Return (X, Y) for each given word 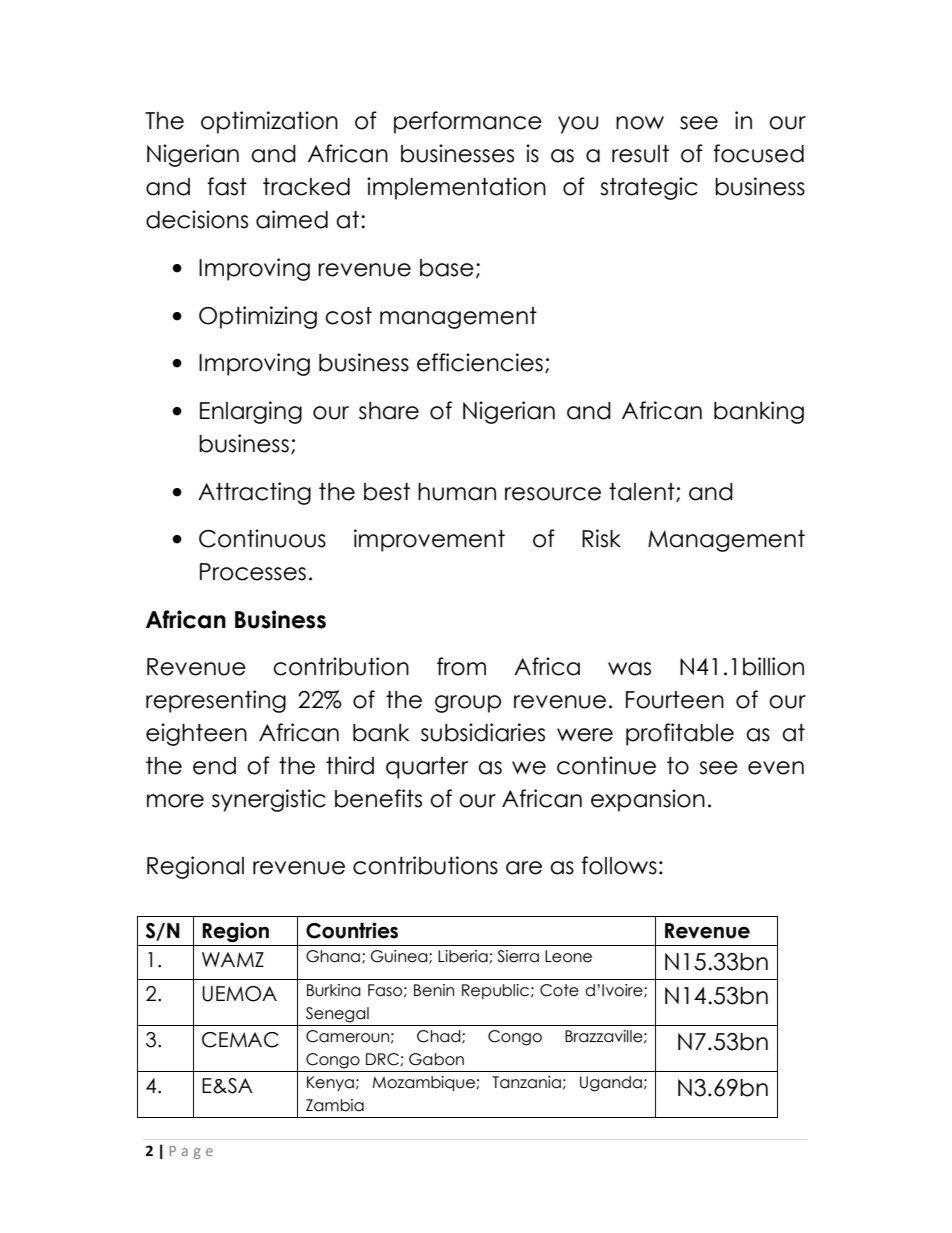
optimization (269, 122)
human (457, 492)
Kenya (330, 1083)
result (640, 154)
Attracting (254, 493)
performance (468, 122)
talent (643, 492)
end (214, 766)
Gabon (436, 1059)
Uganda (611, 1084)
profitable (680, 734)
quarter (427, 768)
